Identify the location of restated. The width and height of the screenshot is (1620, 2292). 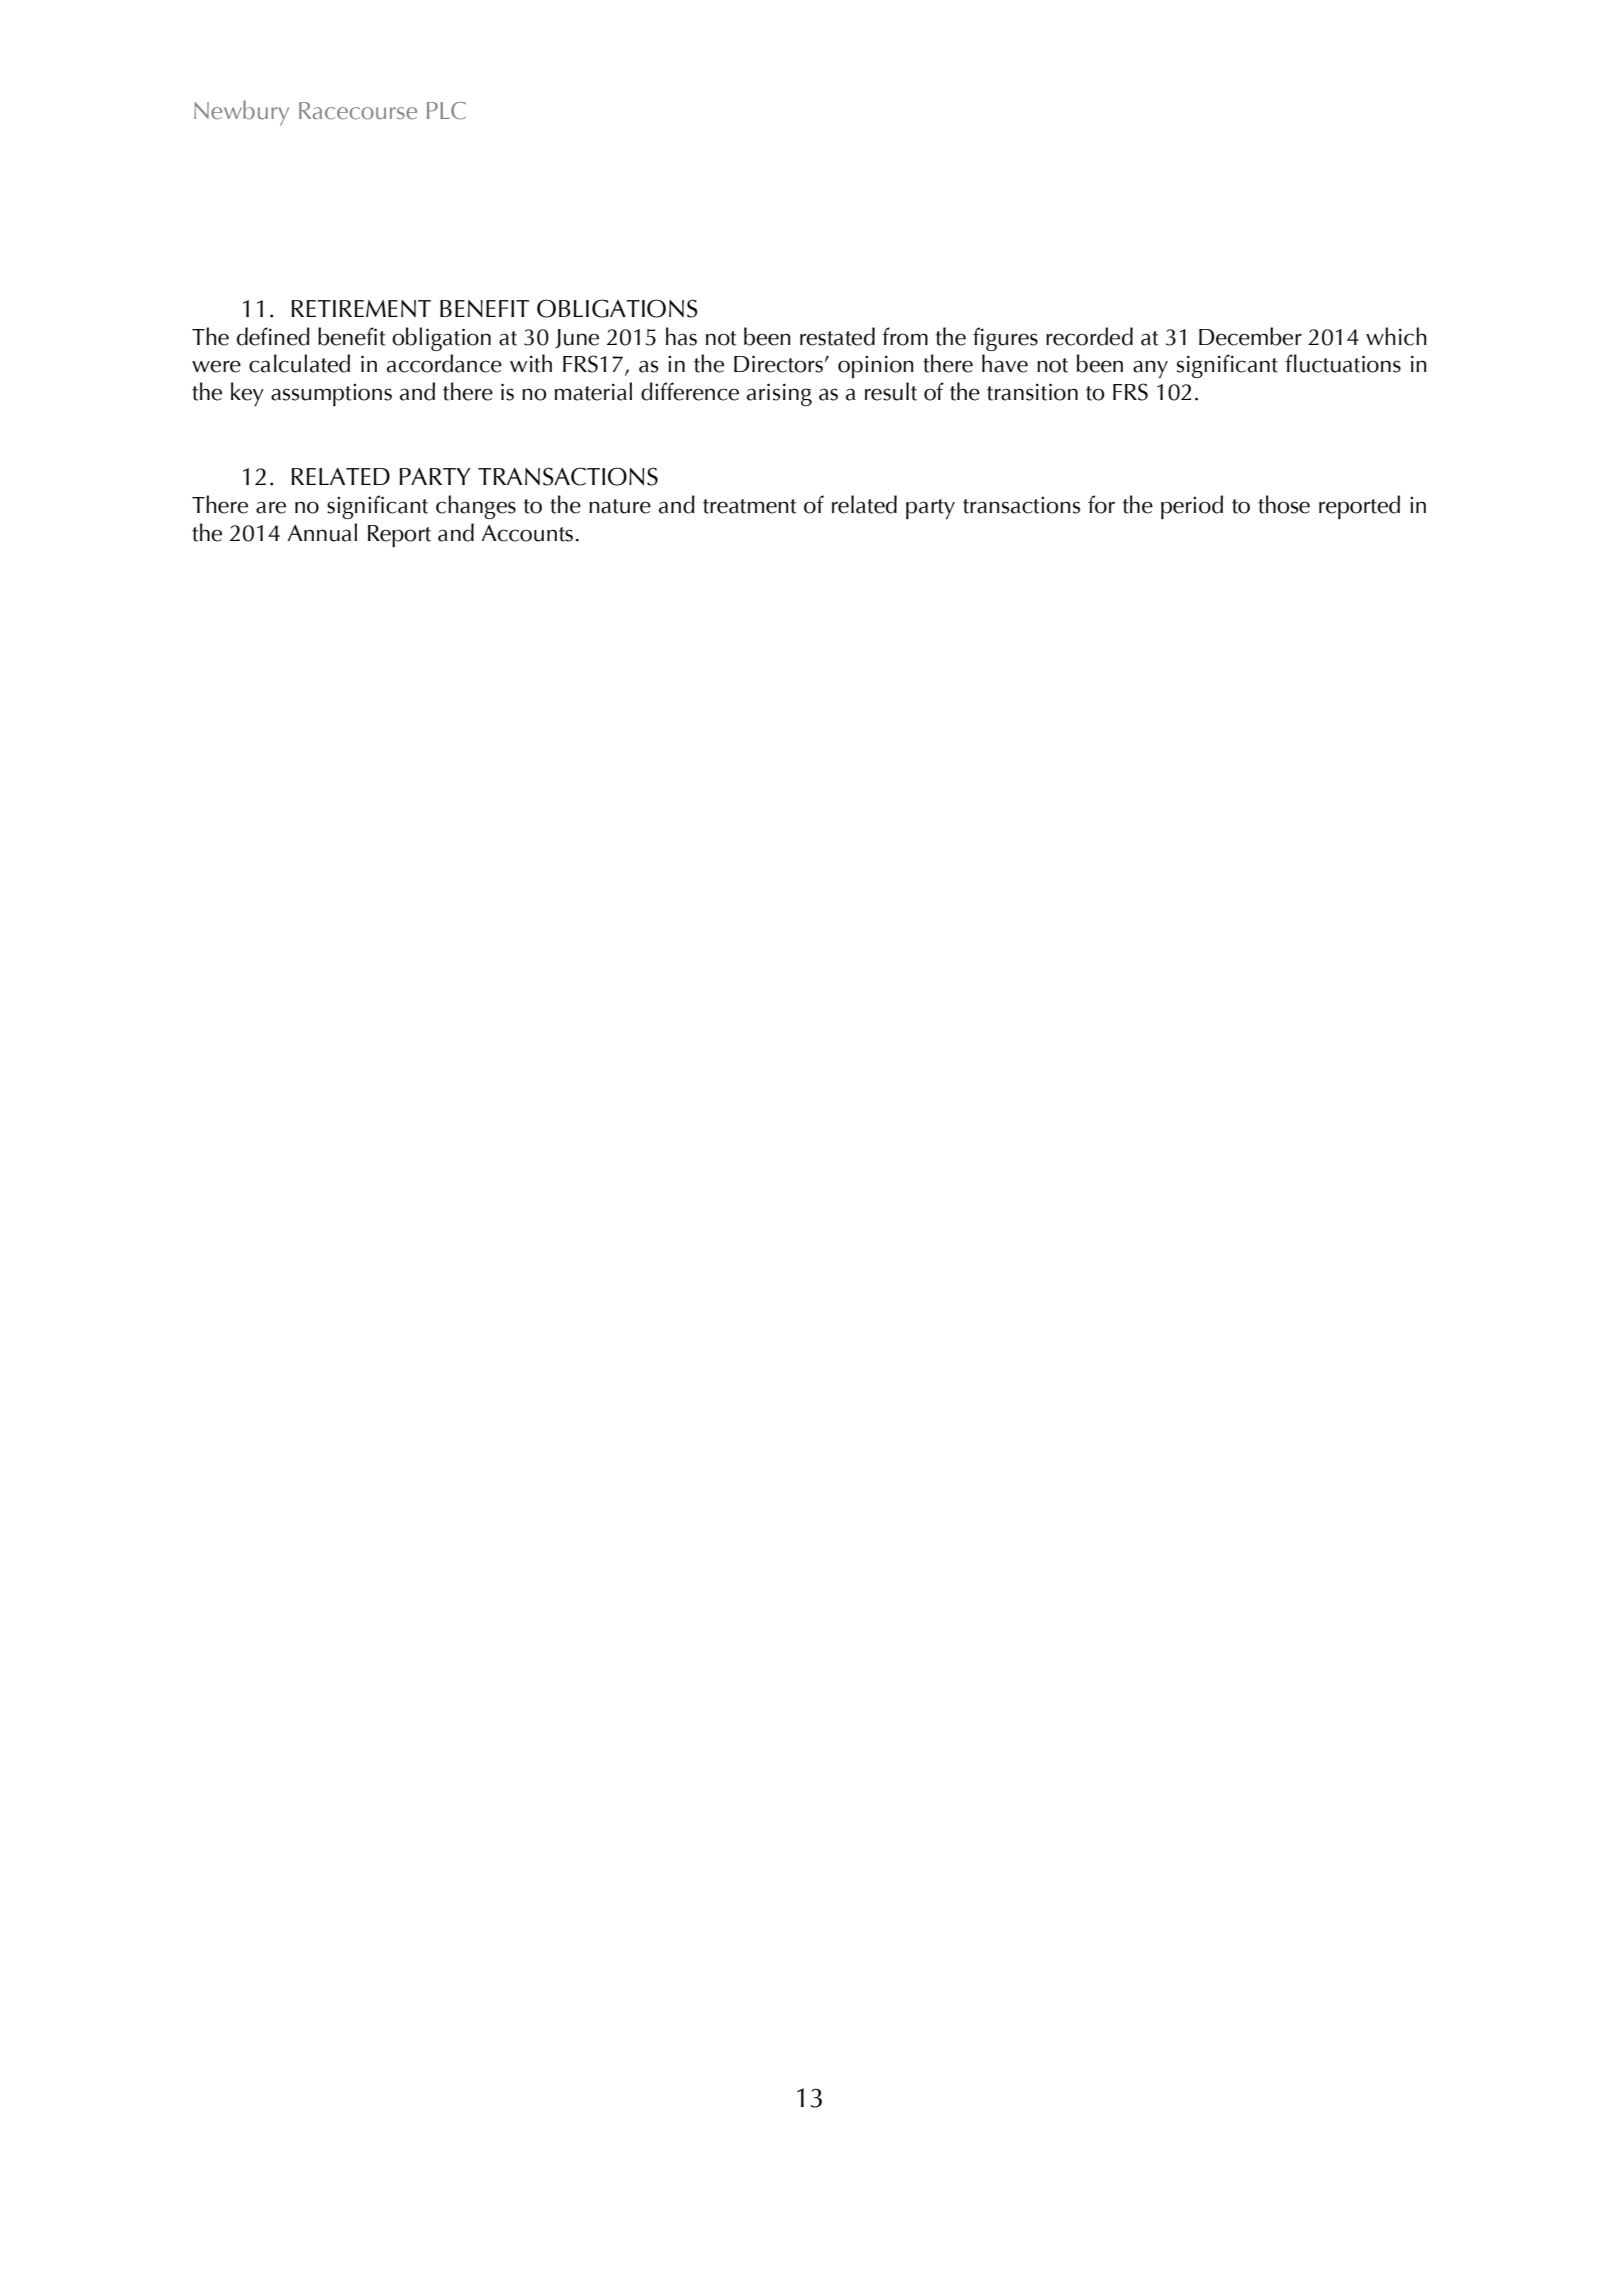
(837, 336).
